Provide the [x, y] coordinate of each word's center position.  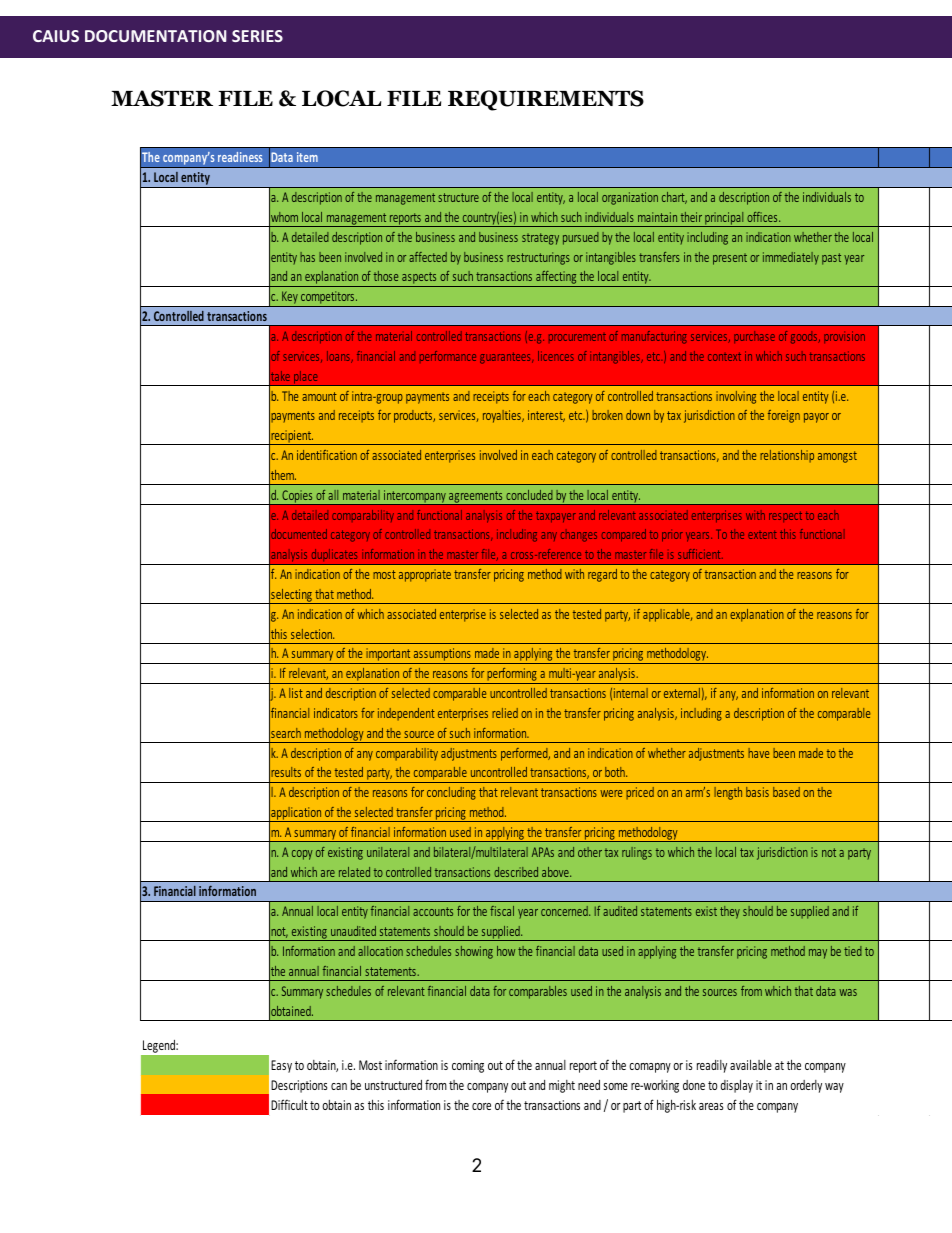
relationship [787, 456]
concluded [529, 495]
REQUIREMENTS [546, 100]
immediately [791, 258]
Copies [297, 497]
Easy [281, 1066]
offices [763, 217]
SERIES [257, 36]
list [296, 693]
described [516, 872]
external [682, 693]
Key [290, 299]
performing [512, 676]
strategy [540, 239]
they [730, 912]
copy [302, 855]
